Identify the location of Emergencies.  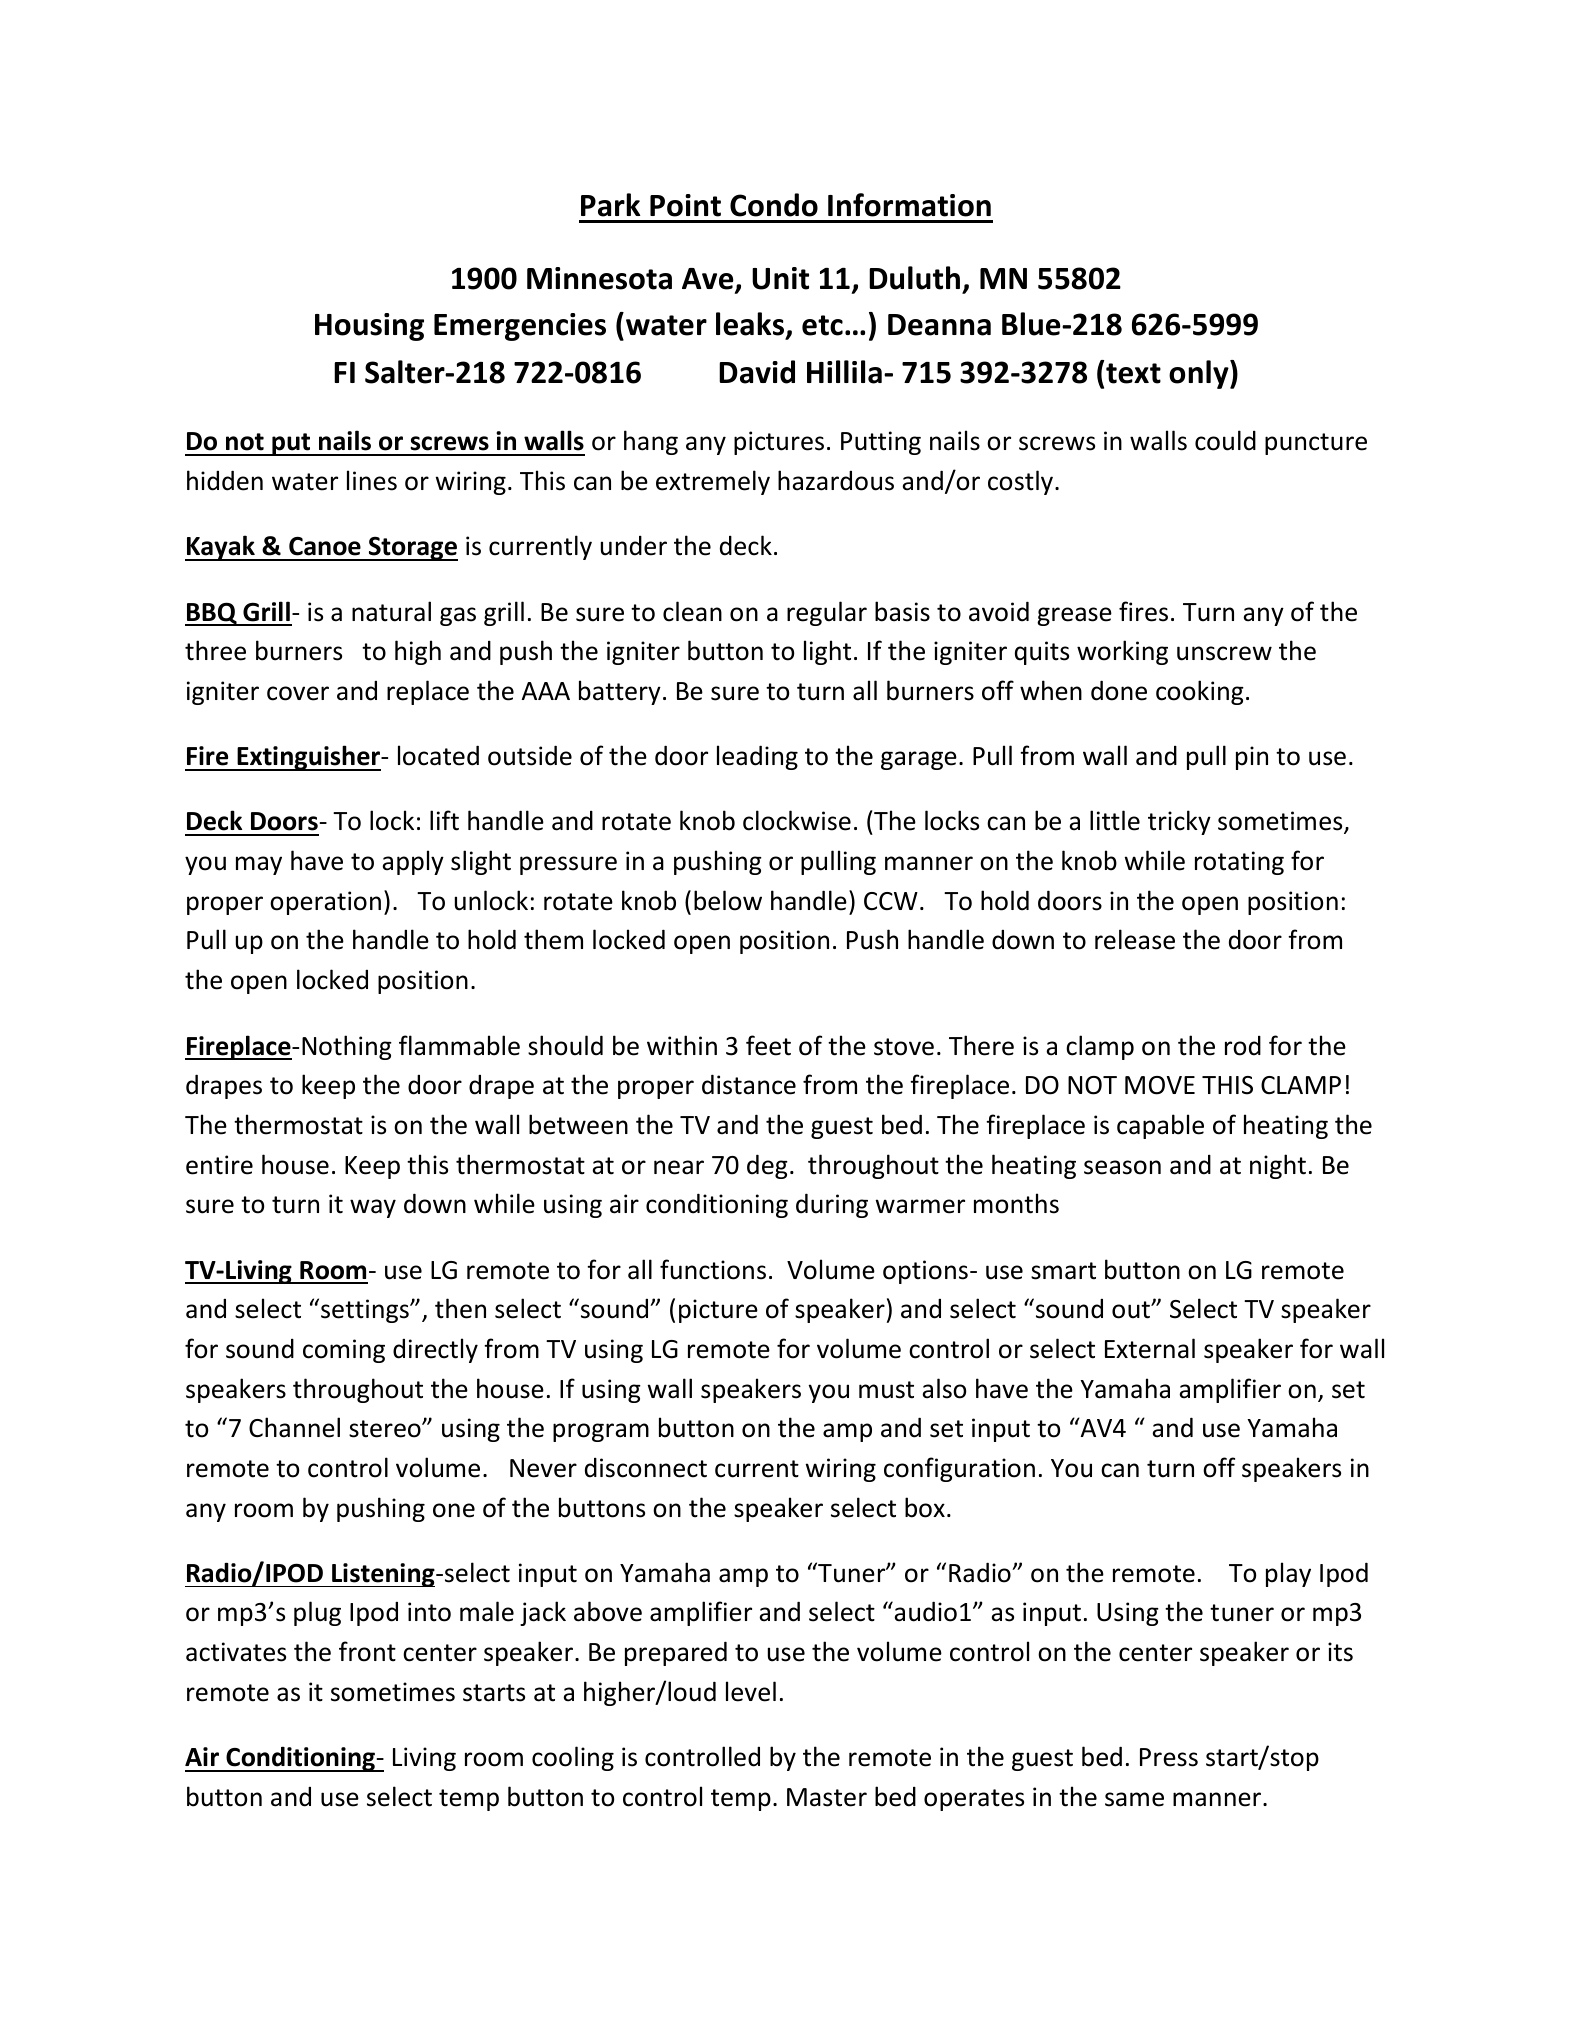
(520, 327).
